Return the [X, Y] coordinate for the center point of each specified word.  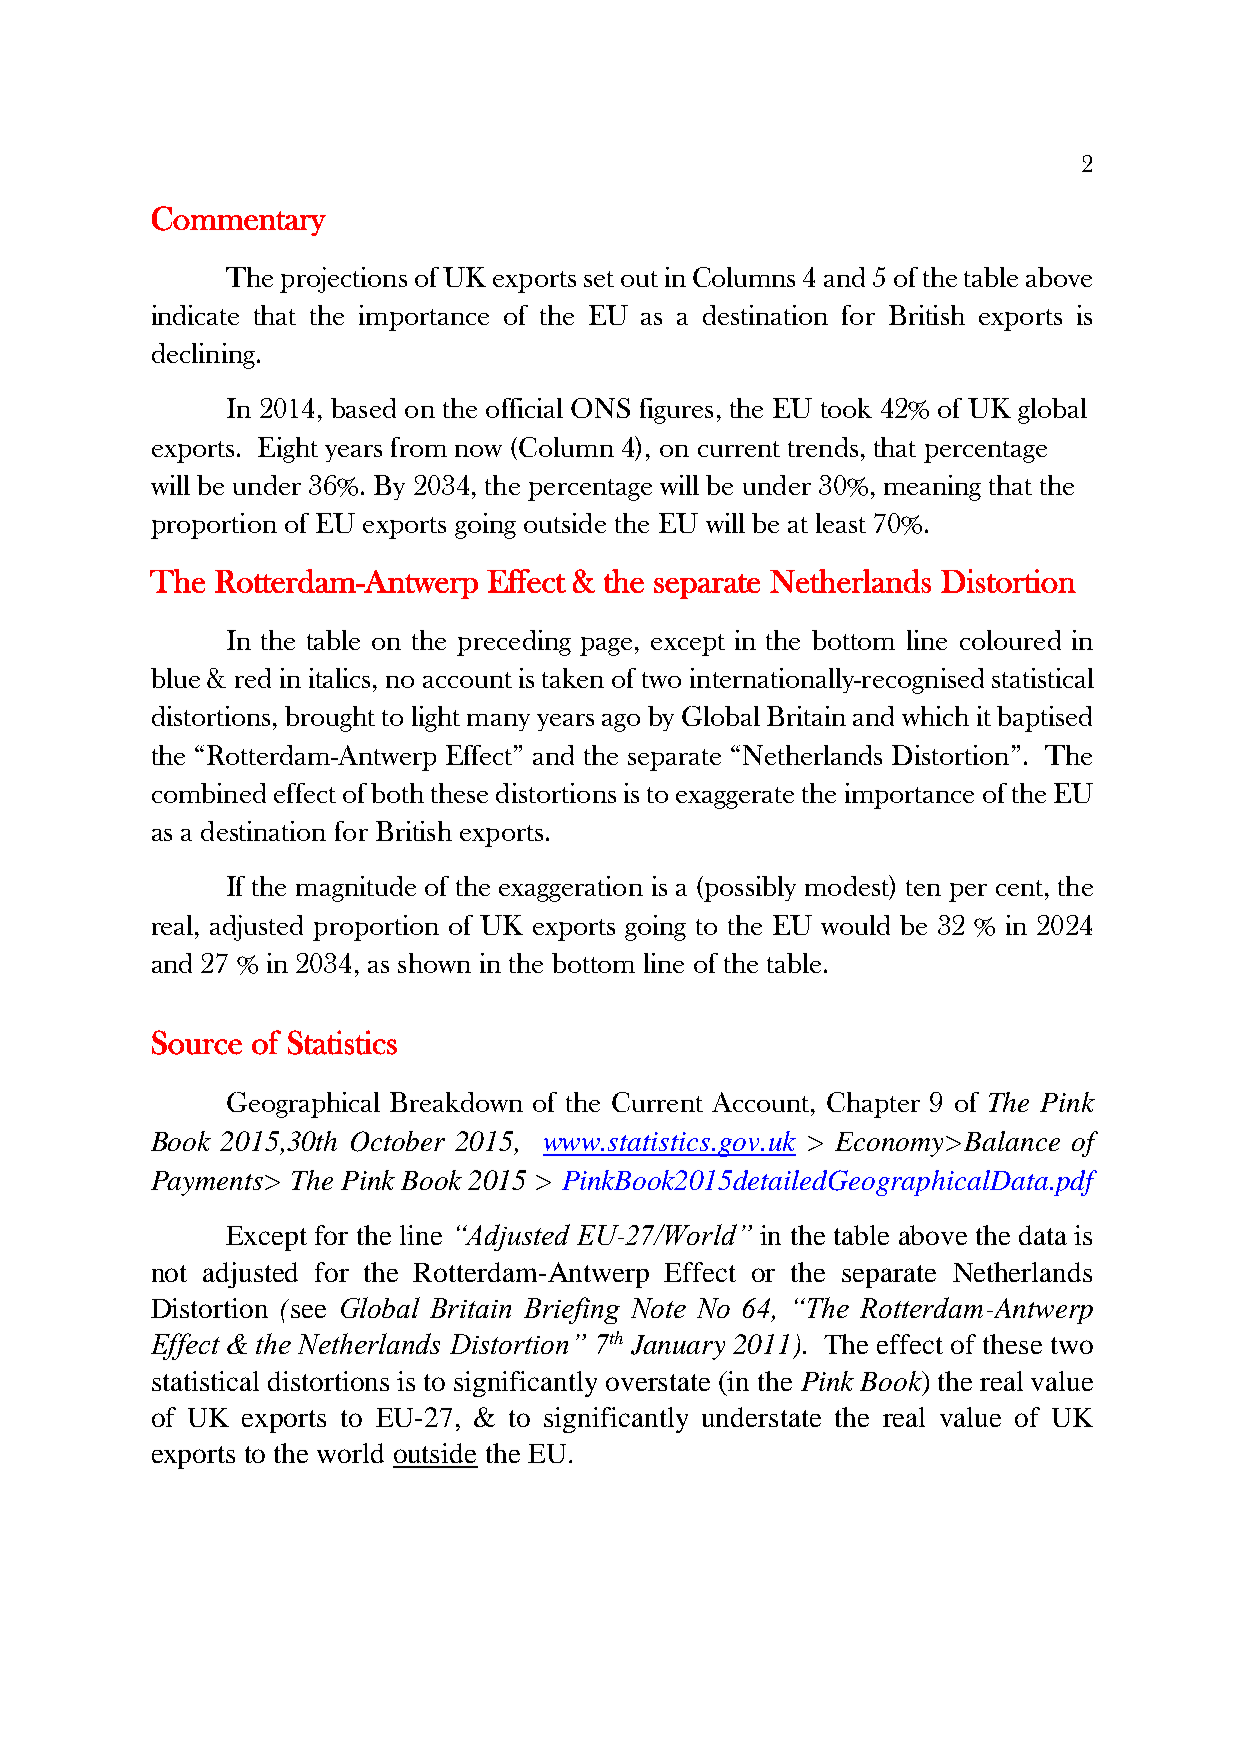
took [846, 408]
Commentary [239, 221]
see [308, 1311]
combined [209, 793]
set [599, 279]
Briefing [572, 1310]
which [935, 716]
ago [621, 723]
